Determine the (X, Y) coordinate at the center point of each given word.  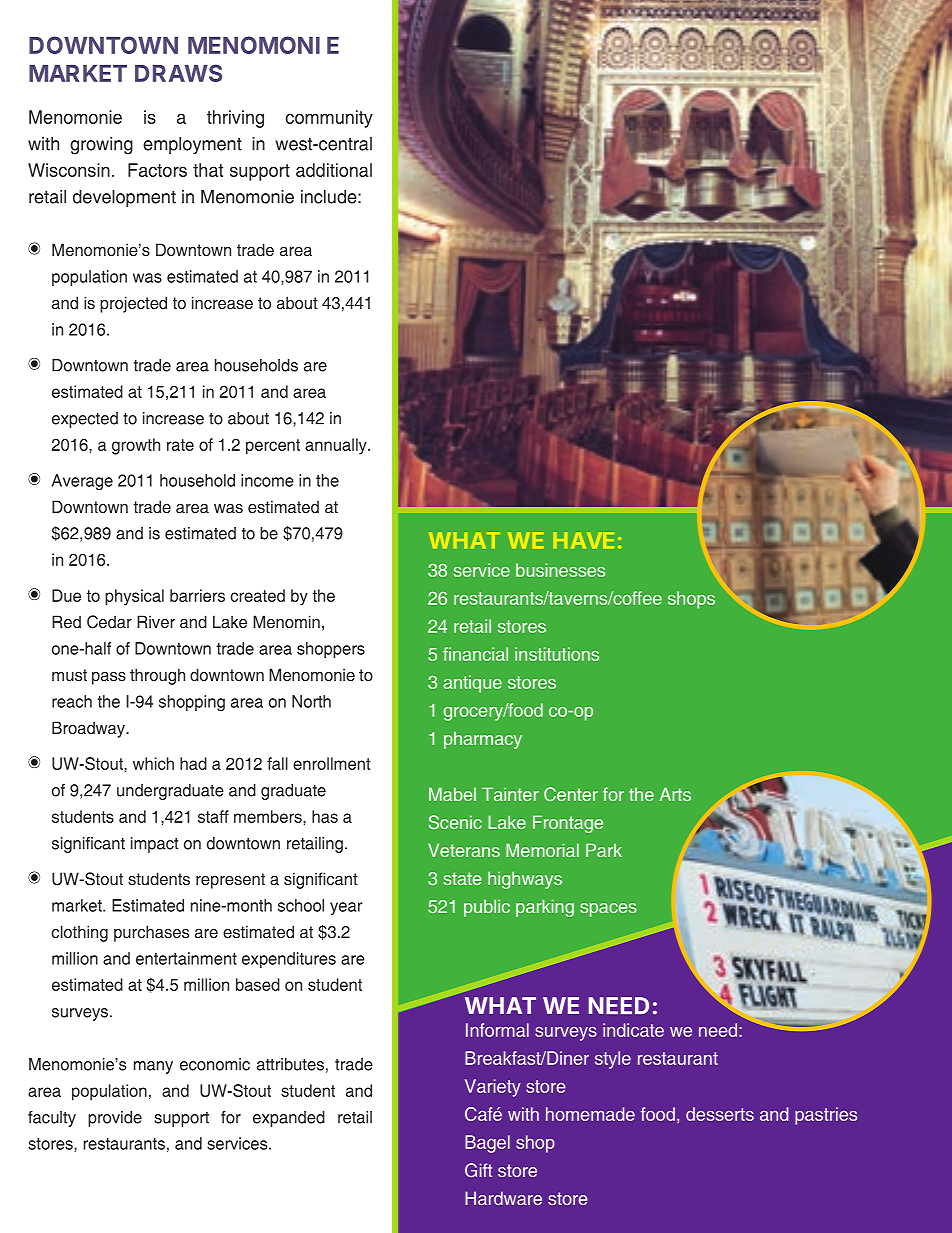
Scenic (455, 822)
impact (155, 845)
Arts (675, 794)
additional (334, 170)
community (329, 119)
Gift (478, 1170)
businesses (560, 570)
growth (136, 446)
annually (337, 446)
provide (115, 1119)
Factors (157, 170)
